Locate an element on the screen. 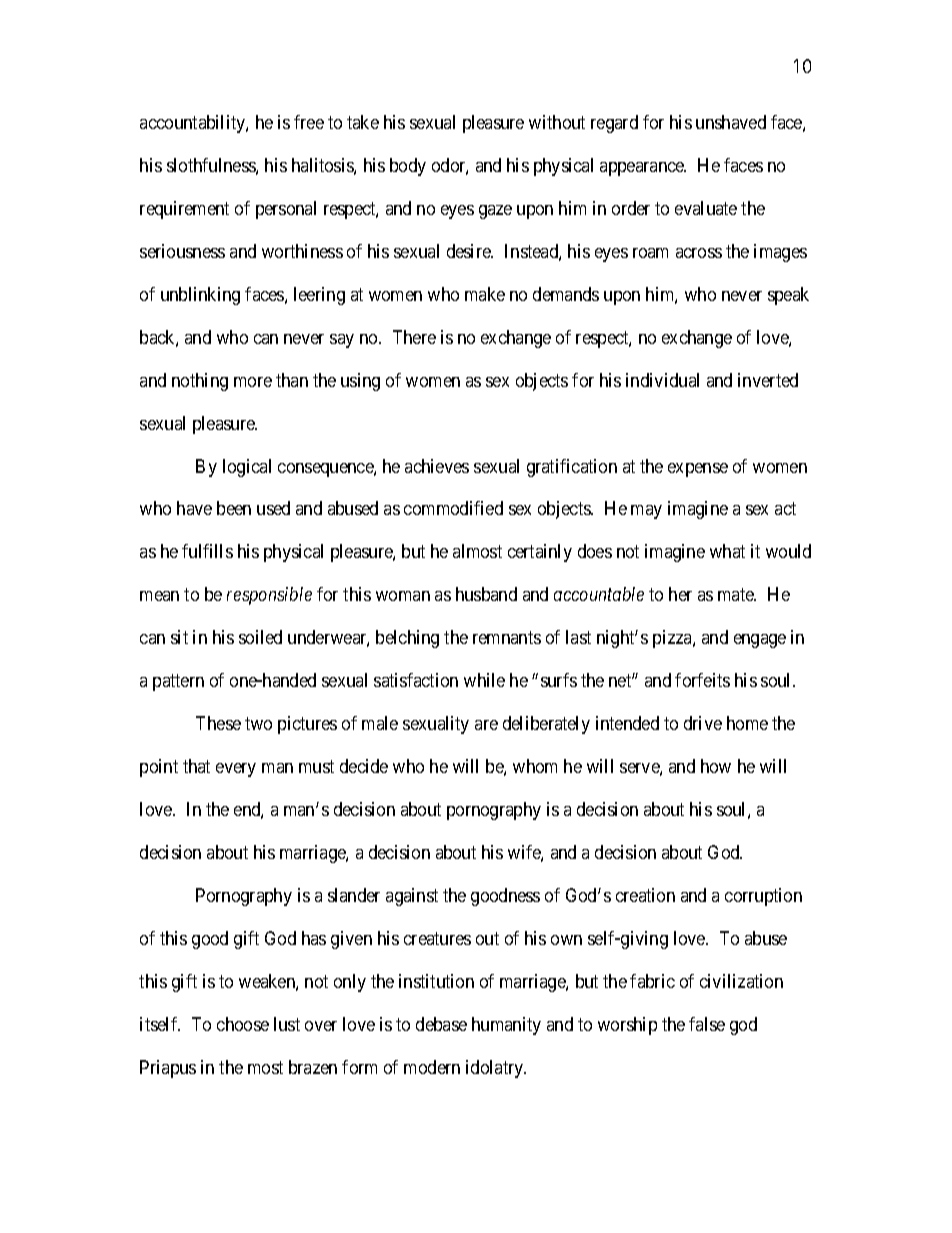 This screenshot has width=952, height=1233. whom is located at coordinates (535, 766).
